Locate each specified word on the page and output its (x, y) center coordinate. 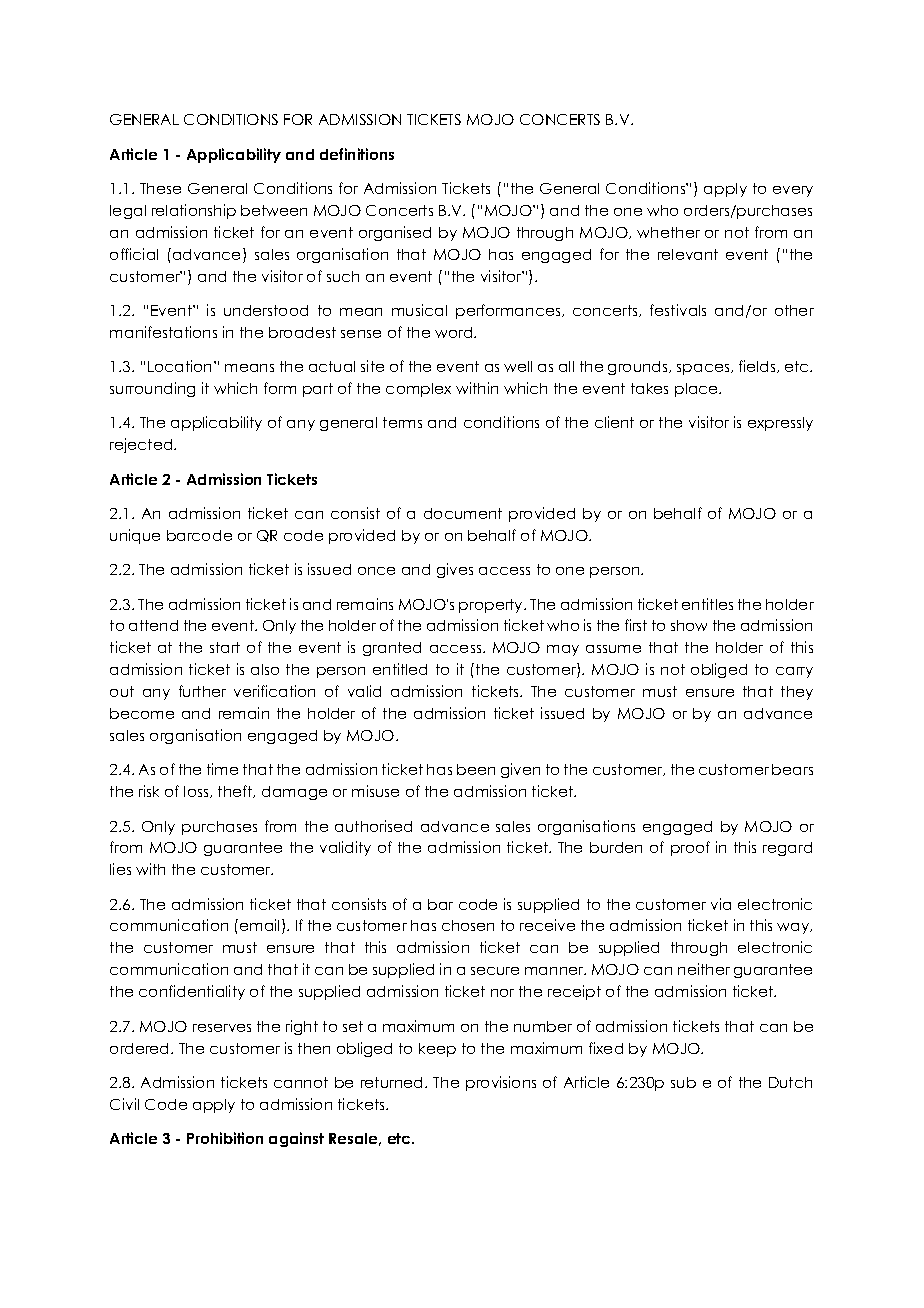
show (689, 625)
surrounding (152, 389)
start (225, 647)
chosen (468, 925)
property (492, 606)
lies (120, 869)
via (721, 904)
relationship (194, 211)
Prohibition (225, 1138)
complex (418, 390)
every (793, 191)
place (698, 390)
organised (395, 233)
